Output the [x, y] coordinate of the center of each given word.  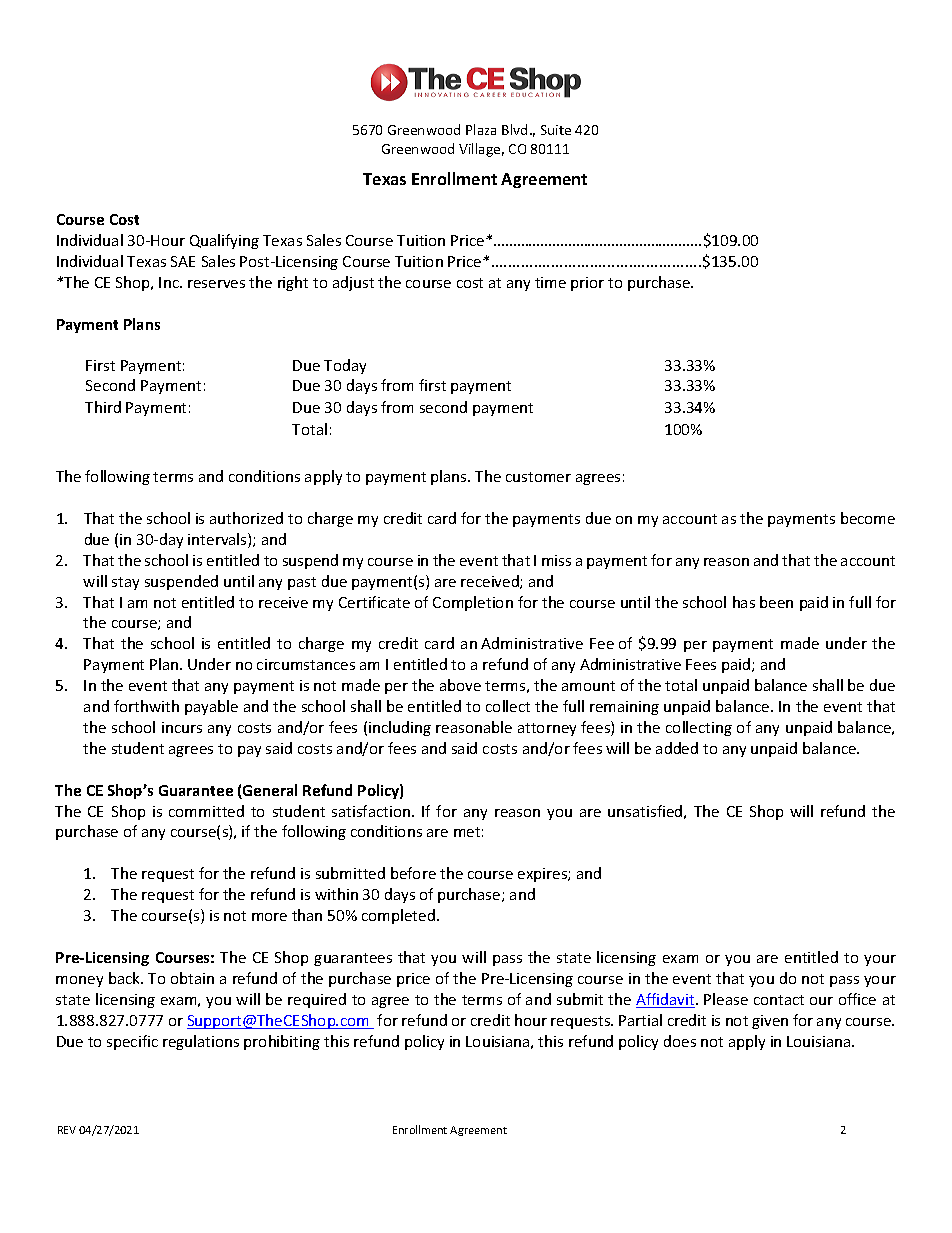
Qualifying [224, 241]
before [413, 873]
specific [132, 1042]
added [677, 748]
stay [125, 583]
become [868, 518]
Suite [556, 130]
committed [206, 811]
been [776, 602]
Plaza [481, 129]
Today [345, 366]
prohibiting [282, 1042]
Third [103, 407]
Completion [473, 603]
